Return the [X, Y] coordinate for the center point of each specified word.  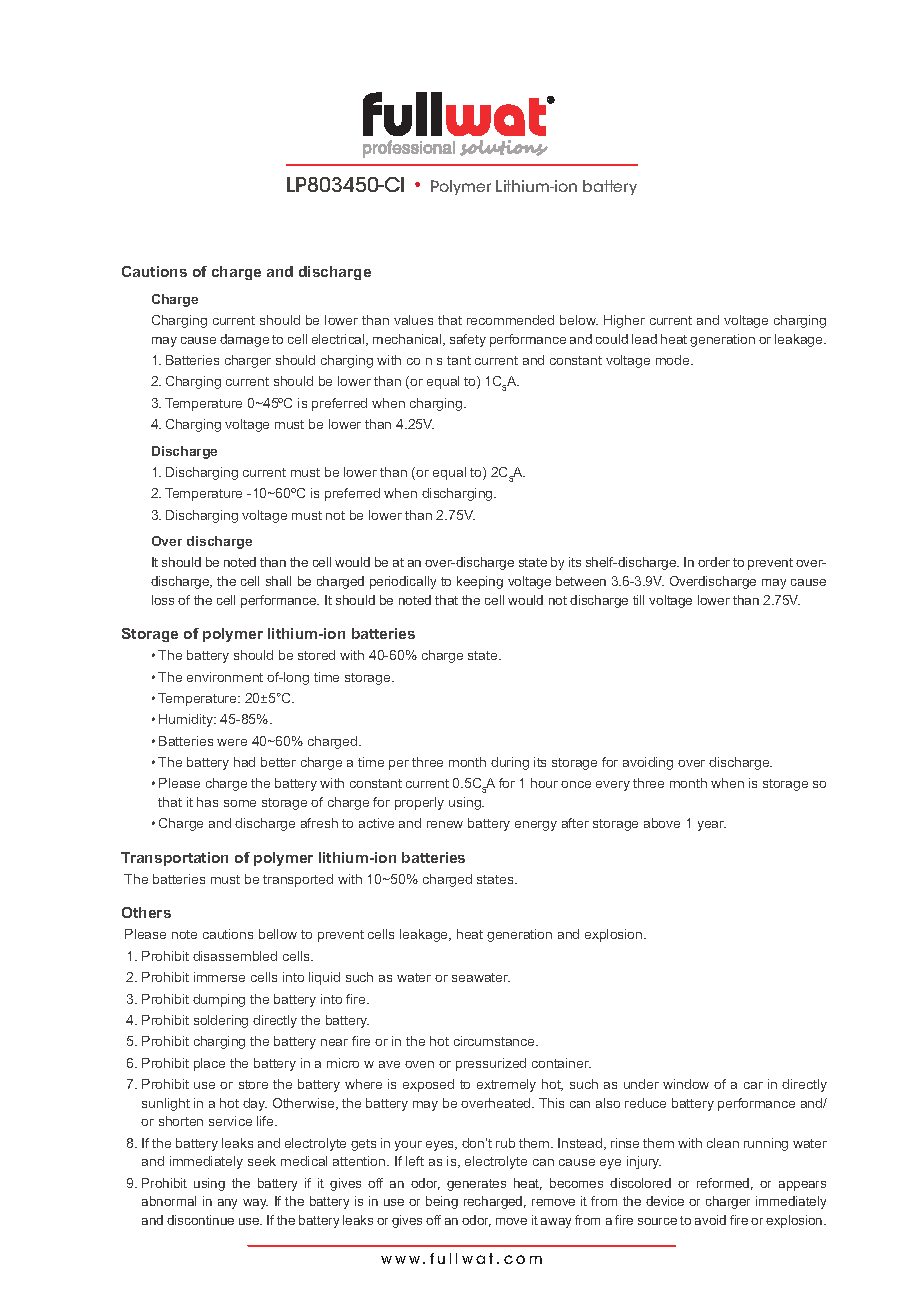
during [510, 763]
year [712, 826]
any [227, 1204]
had [244, 762]
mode [674, 360]
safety [468, 340]
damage [244, 340]
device [665, 1201]
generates [476, 1185]
